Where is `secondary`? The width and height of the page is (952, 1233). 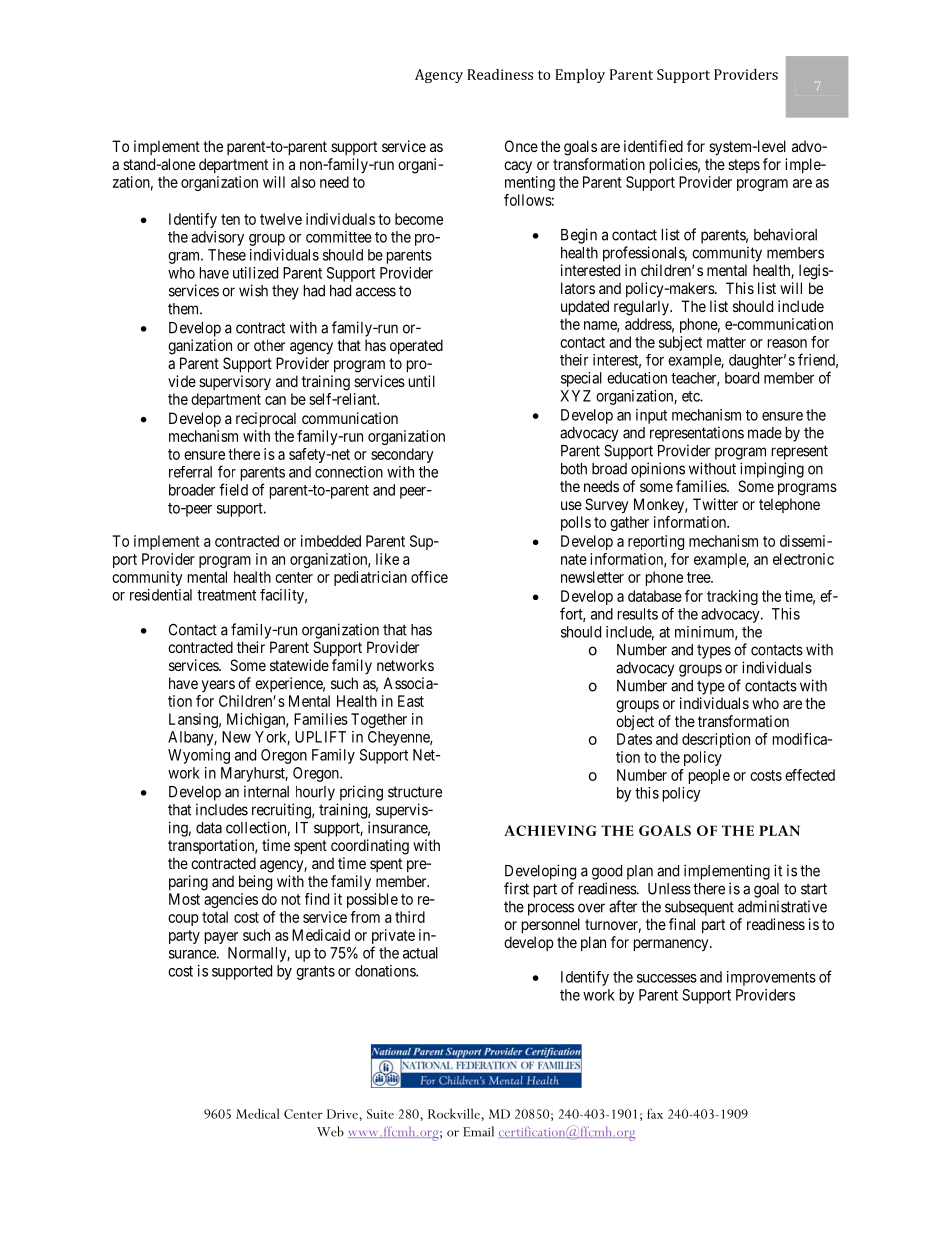
secondary is located at coordinates (402, 455).
